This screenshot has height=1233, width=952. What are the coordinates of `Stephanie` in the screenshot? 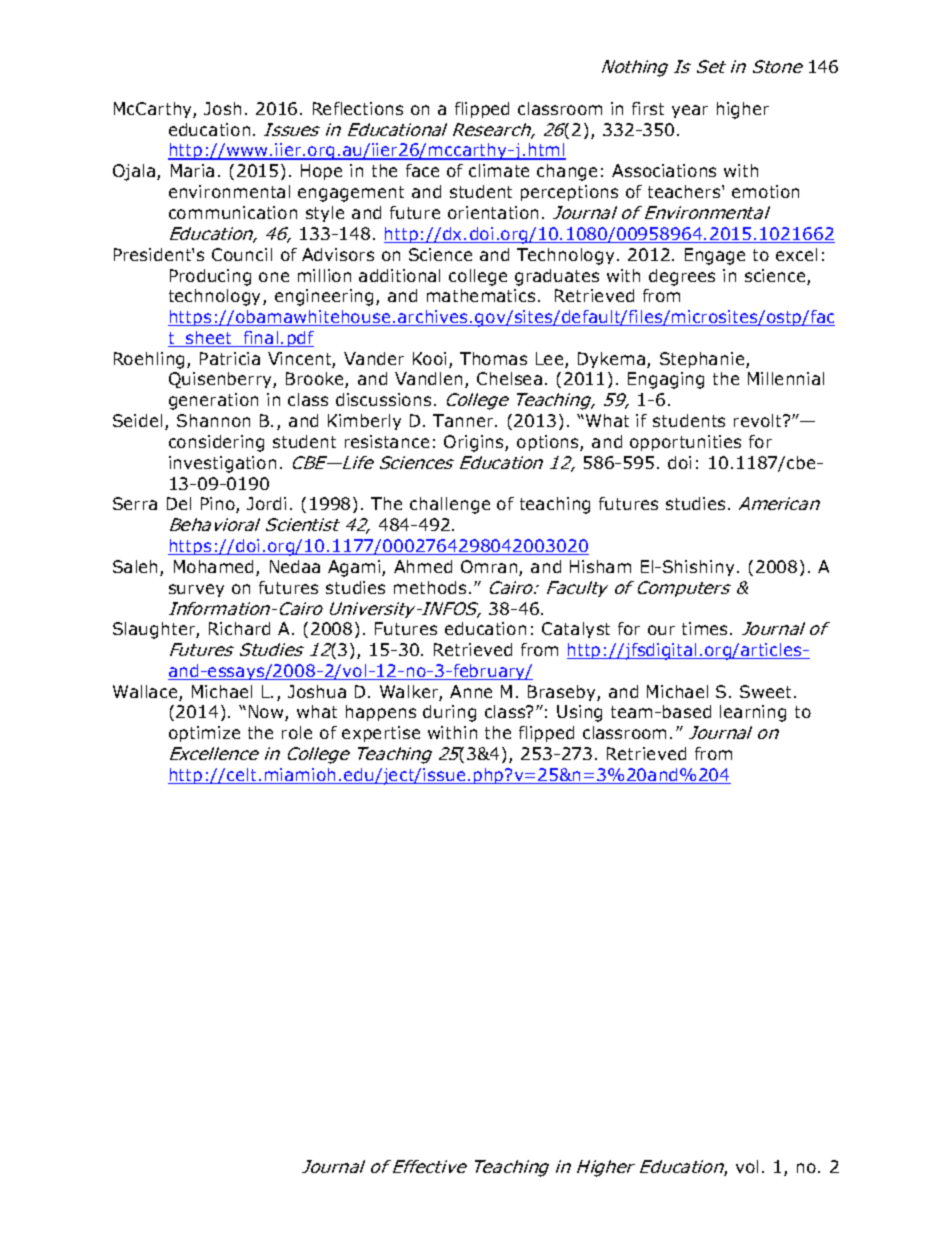 It's located at (703, 360).
